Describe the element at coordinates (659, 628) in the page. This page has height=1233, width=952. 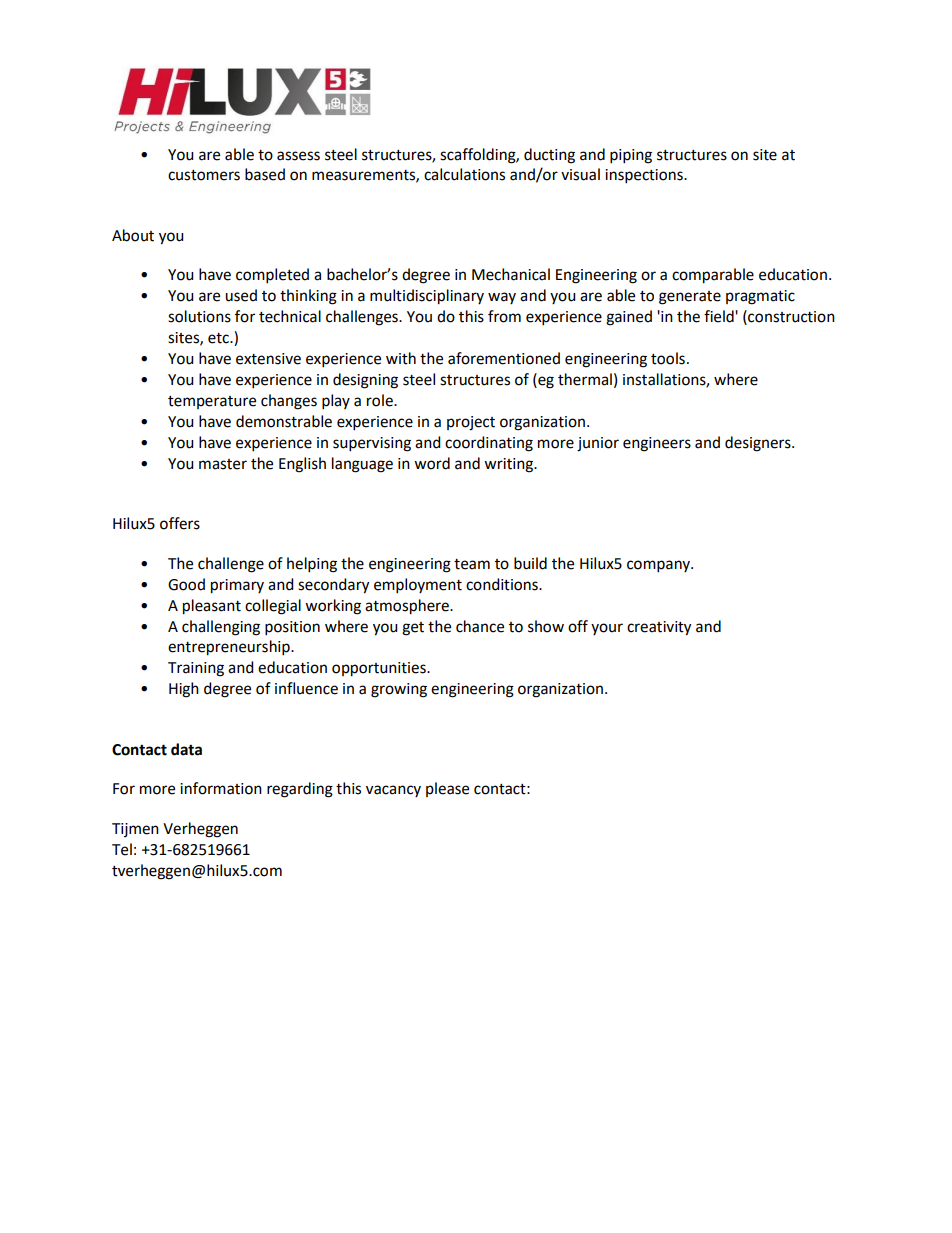
I see `creativity` at that location.
